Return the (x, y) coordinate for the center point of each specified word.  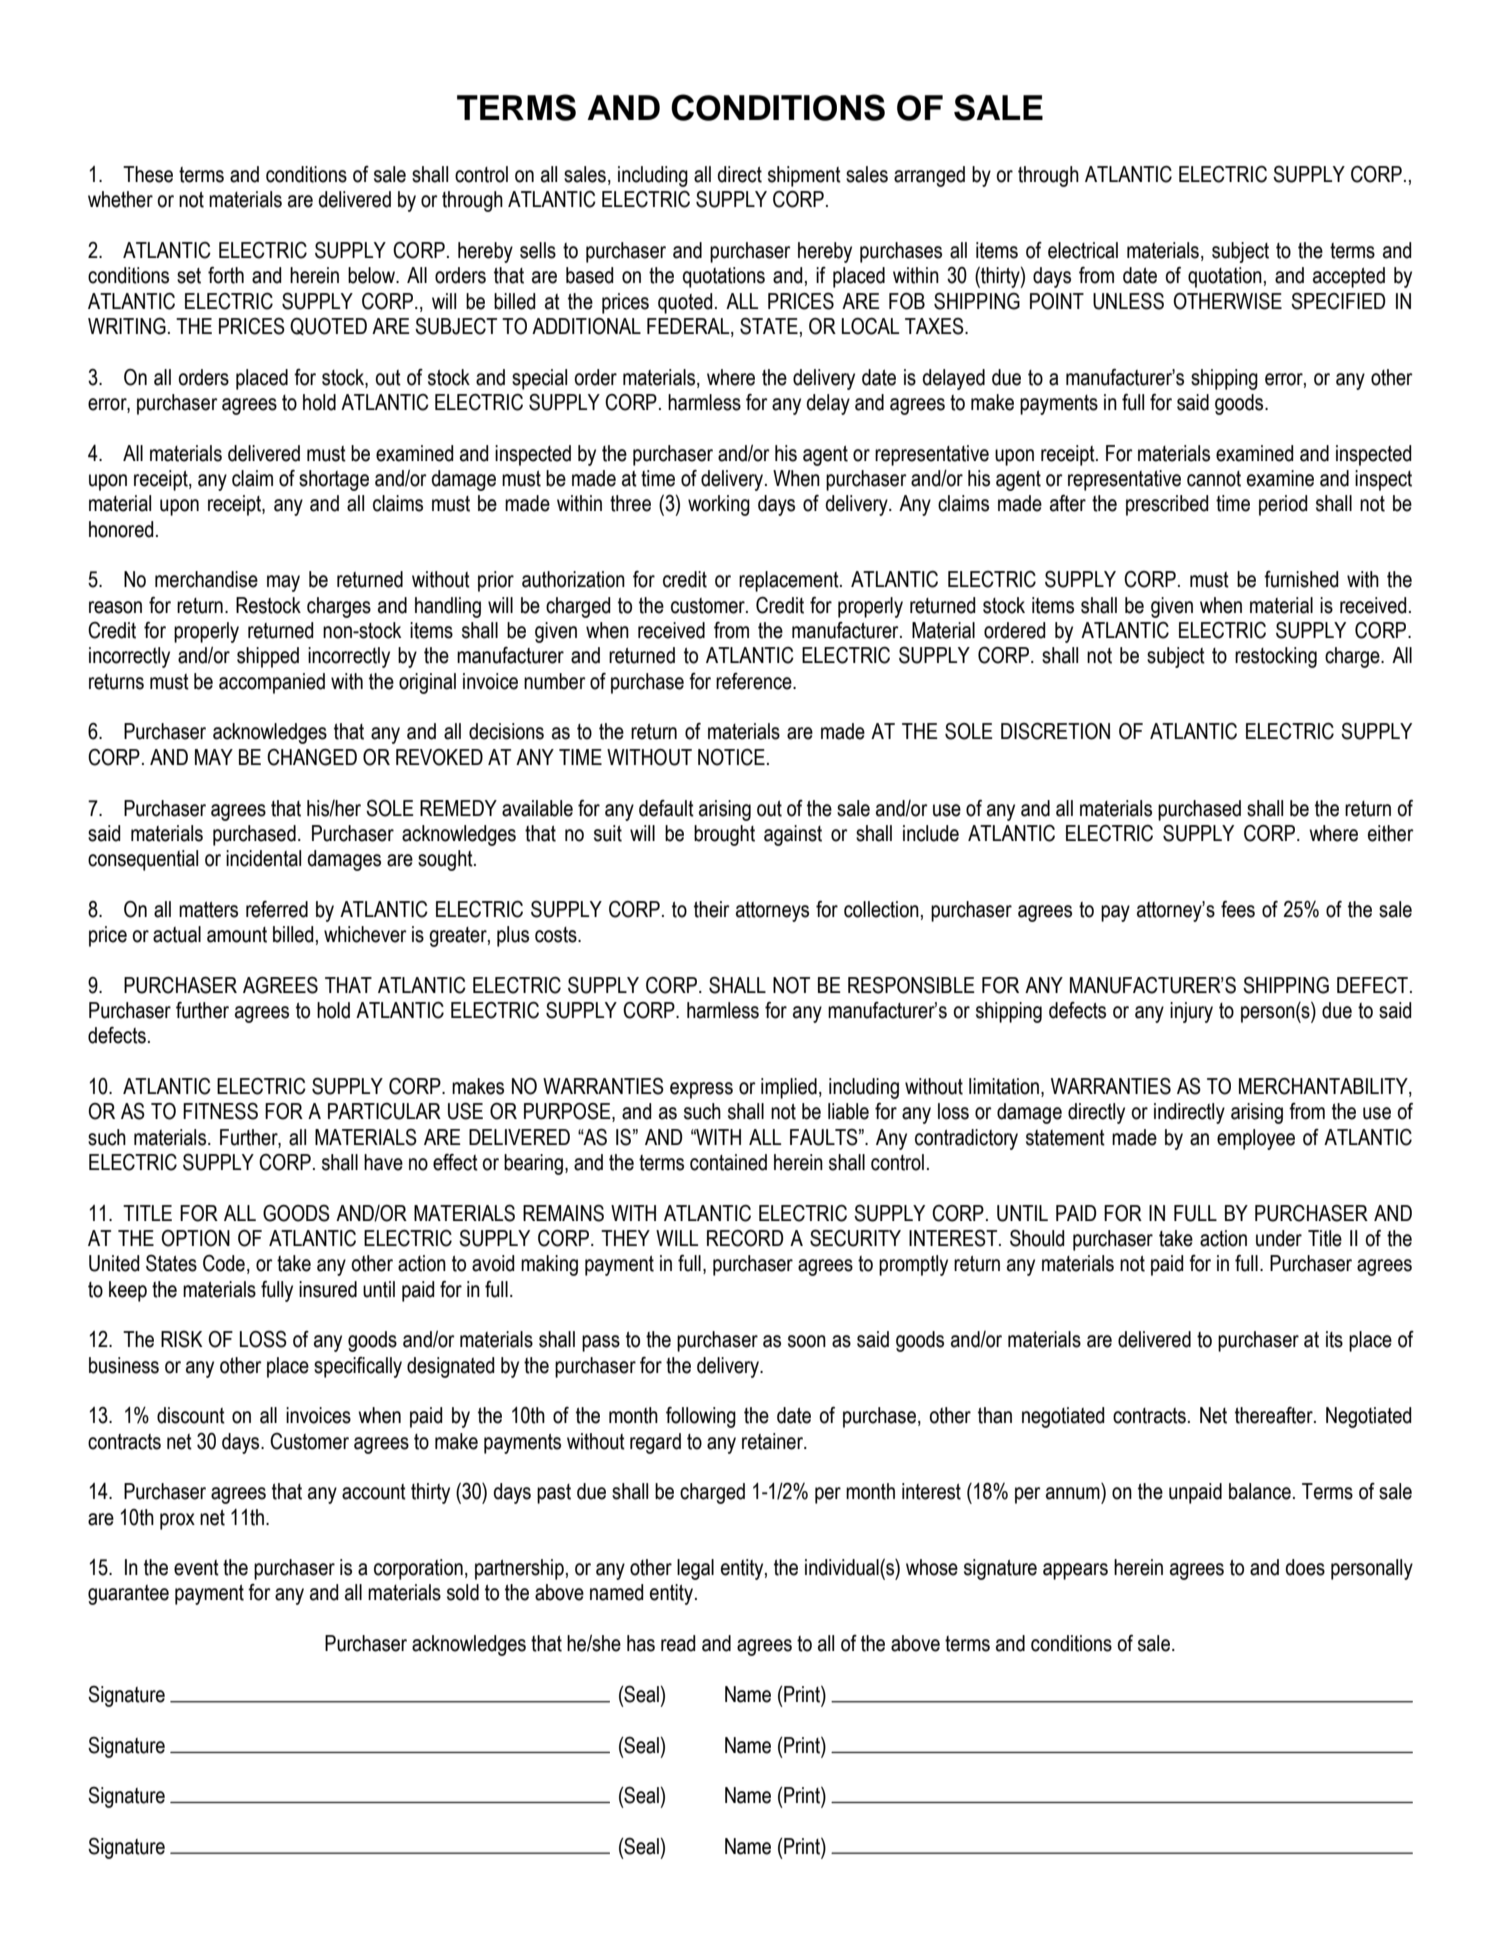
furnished (1301, 579)
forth (226, 275)
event (196, 1568)
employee (1256, 1139)
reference (755, 681)
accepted (1349, 277)
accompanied (272, 683)
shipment (804, 176)
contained (728, 1162)
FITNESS (220, 1111)
